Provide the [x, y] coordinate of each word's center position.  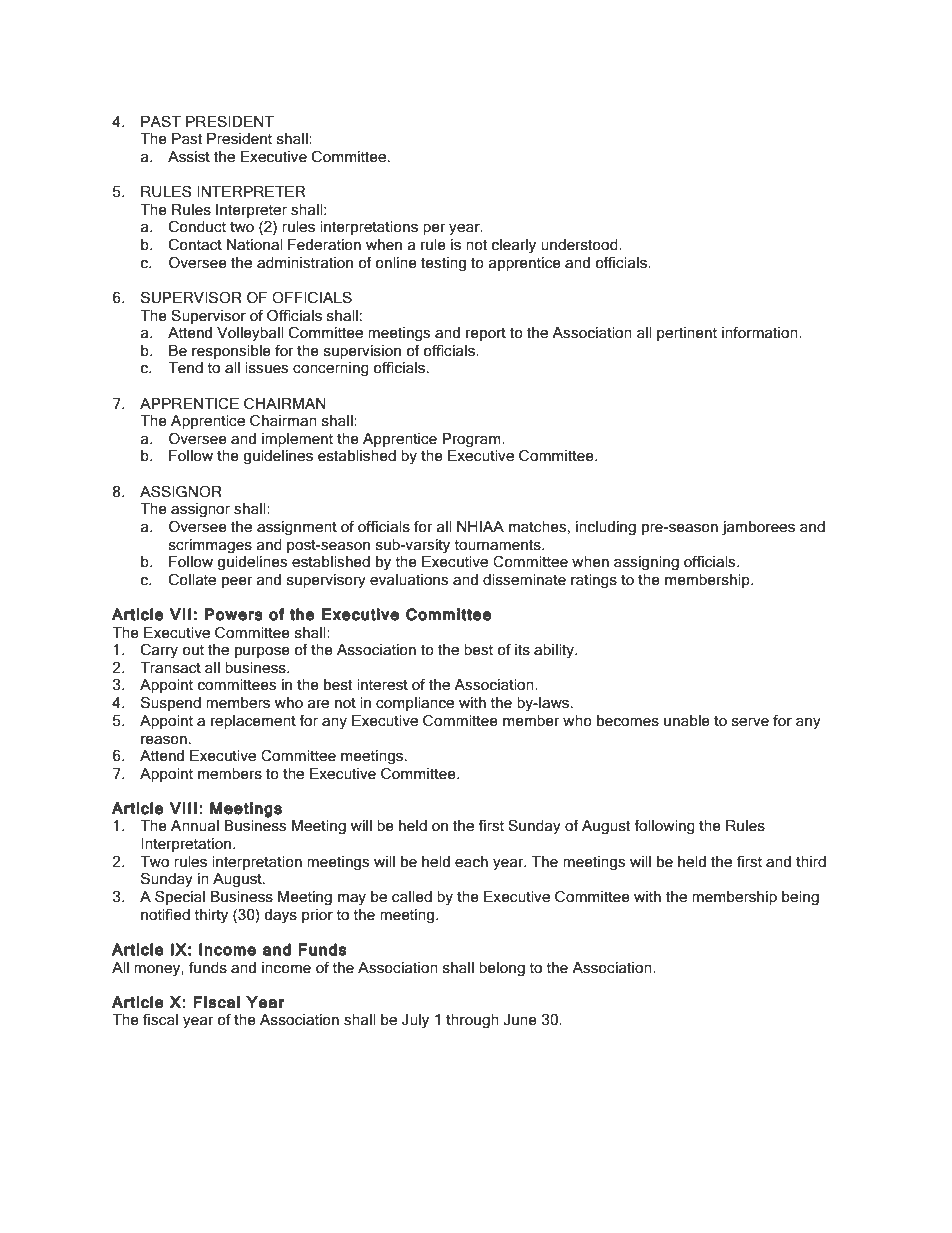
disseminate [524, 580]
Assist [189, 157]
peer [237, 582]
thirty [211, 916]
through [472, 1021]
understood [580, 245]
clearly [513, 246]
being [800, 898]
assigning [646, 563]
